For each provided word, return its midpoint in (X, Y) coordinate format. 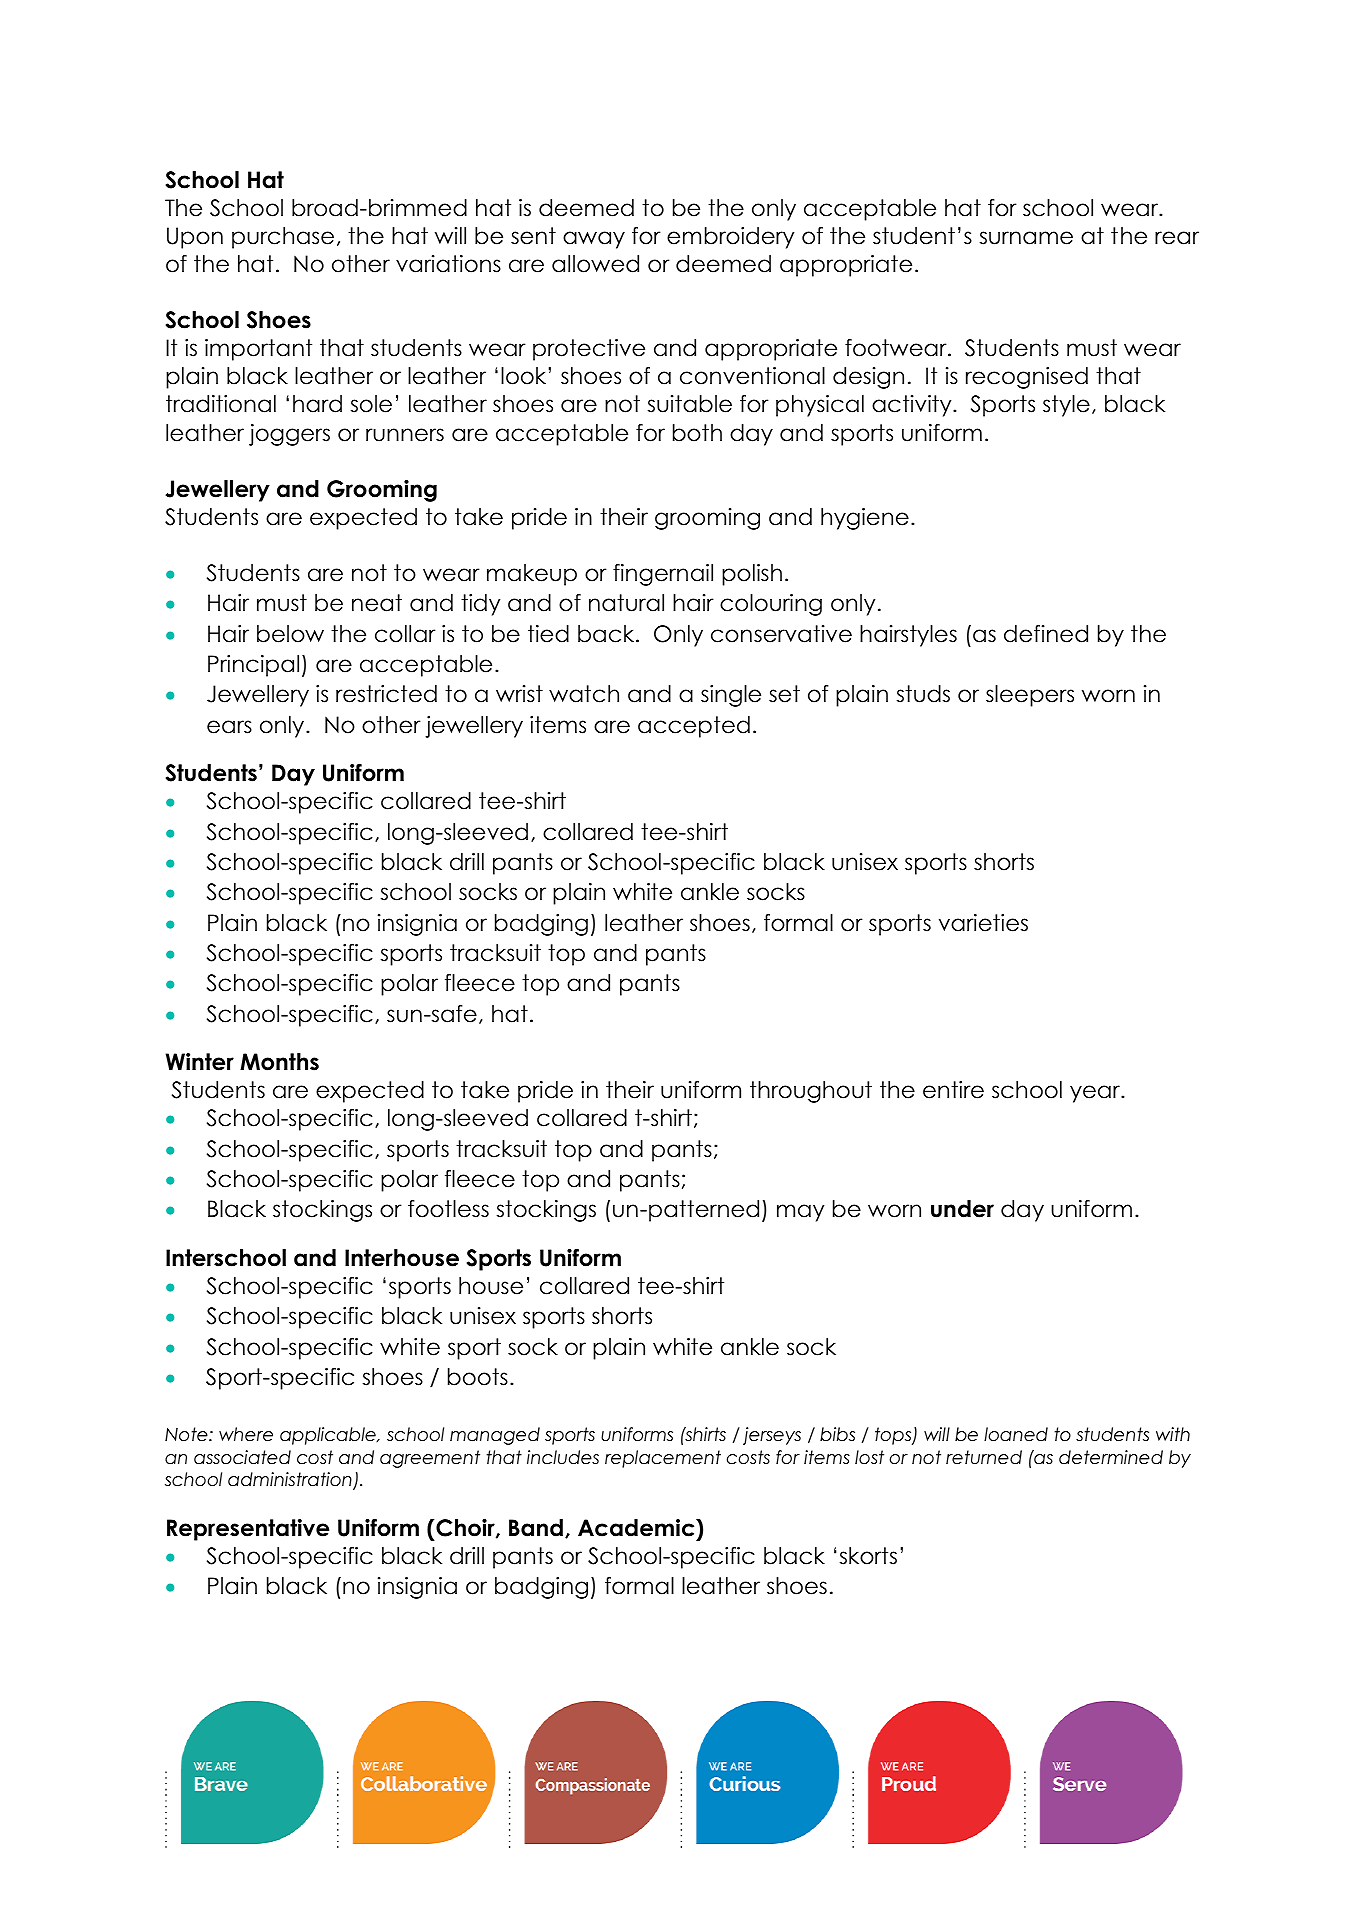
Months (279, 1062)
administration (291, 1480)
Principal (253, 666)
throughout (811, 1092)
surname (1026, 238)
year (1096, 1094)
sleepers (1030, 696)
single (731, 696)
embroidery (730, 238)
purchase (283, 238)
